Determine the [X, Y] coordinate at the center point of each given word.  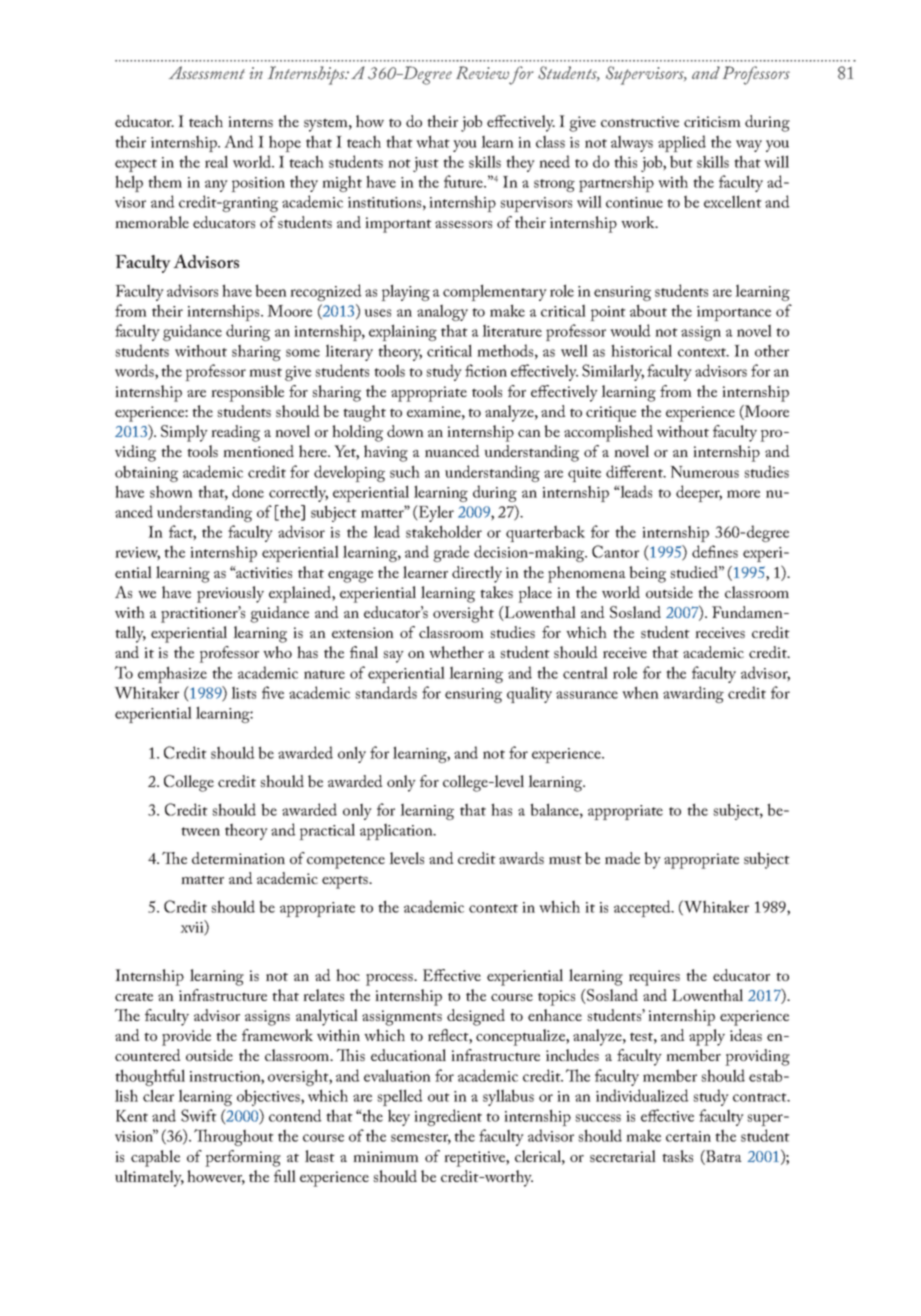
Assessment [207, 72]
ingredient [448, 1117]
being [647, 574]
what [433, 141]
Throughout [234, 1137]
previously [230, 594]
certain [688, 1136]
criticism [712, 121]
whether [456, 652]
